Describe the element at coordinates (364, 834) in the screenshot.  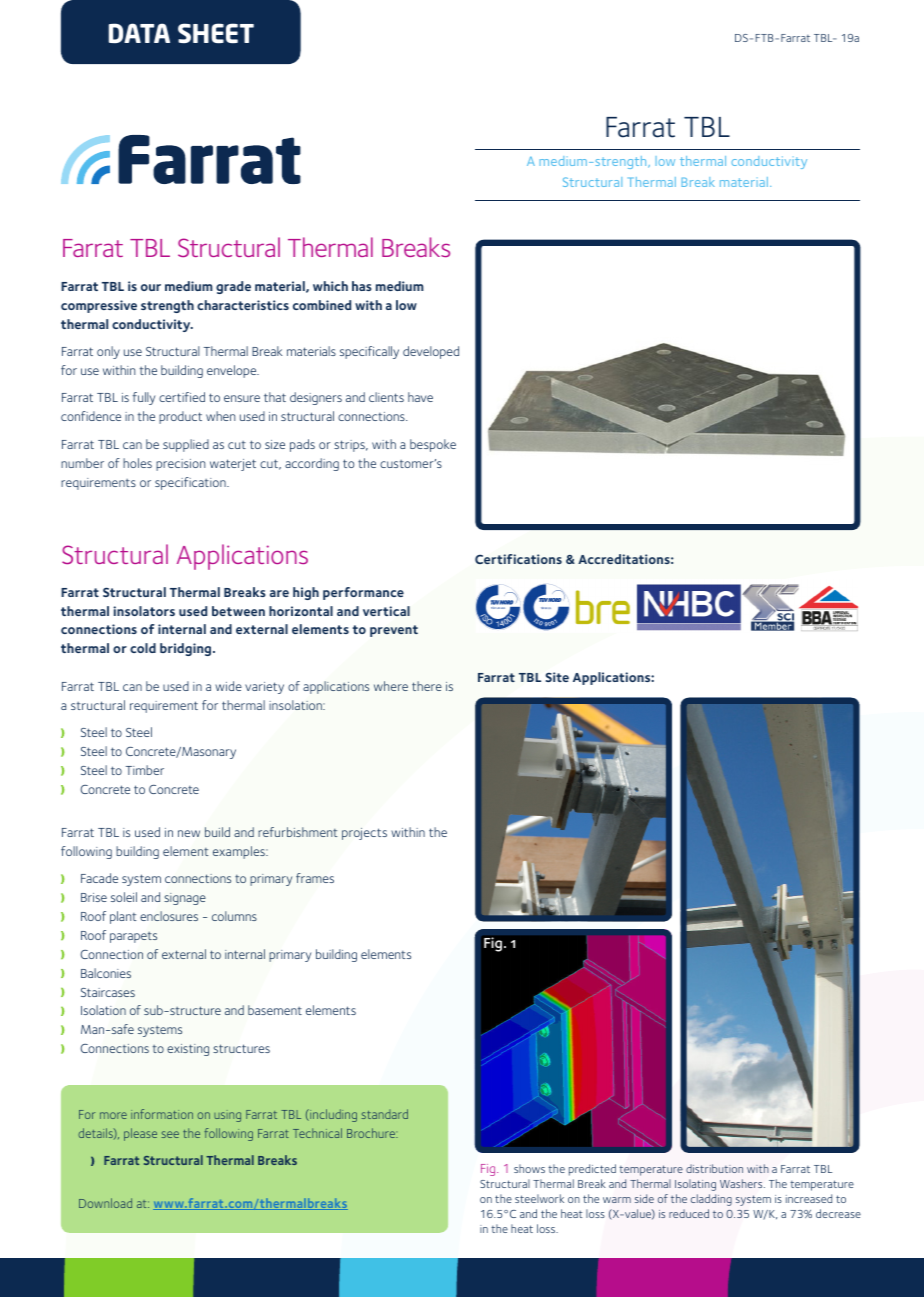
I see `projects` at that location.
